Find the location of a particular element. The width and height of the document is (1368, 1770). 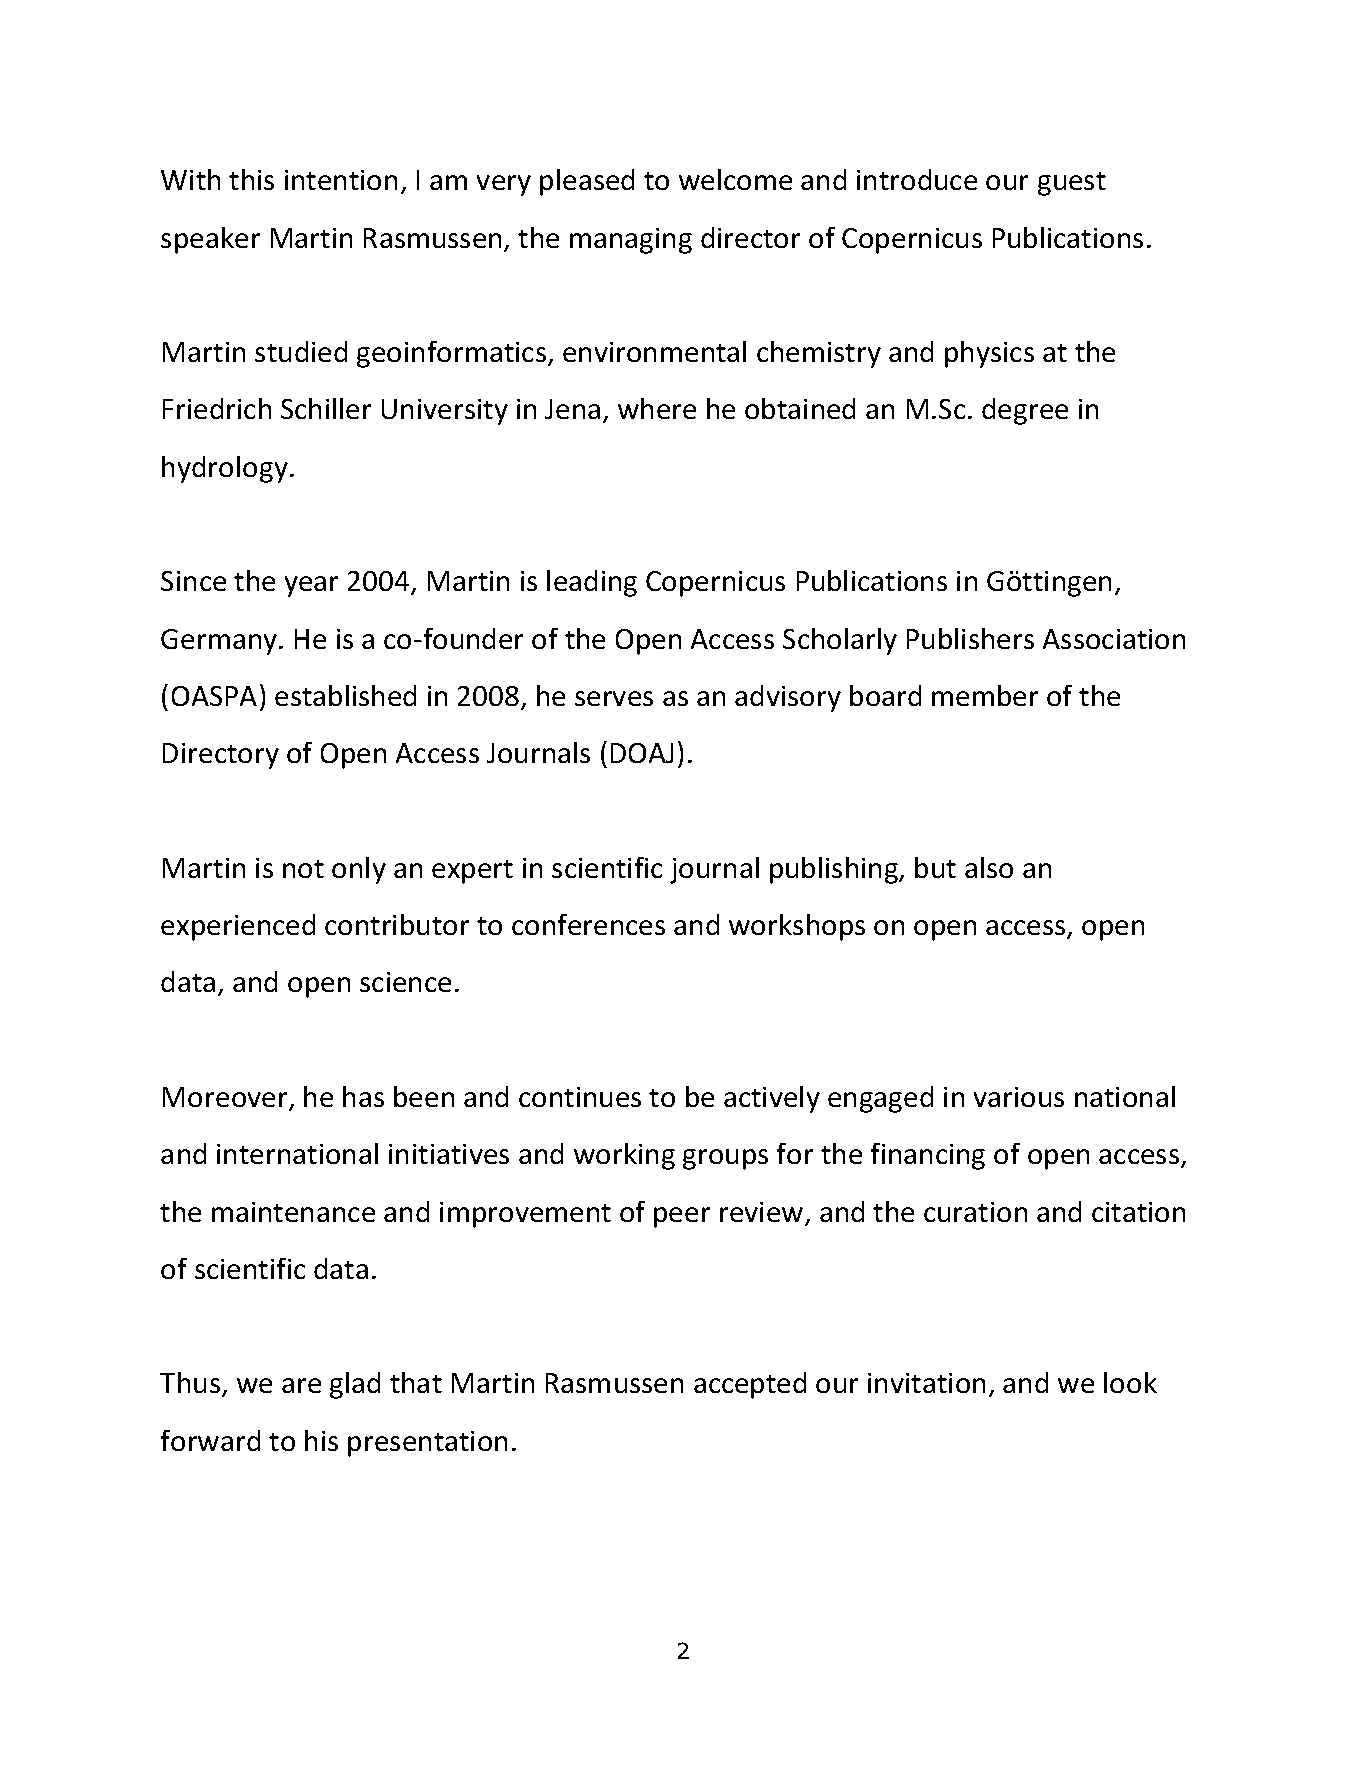

serves is located at coordinates (614, 698).
